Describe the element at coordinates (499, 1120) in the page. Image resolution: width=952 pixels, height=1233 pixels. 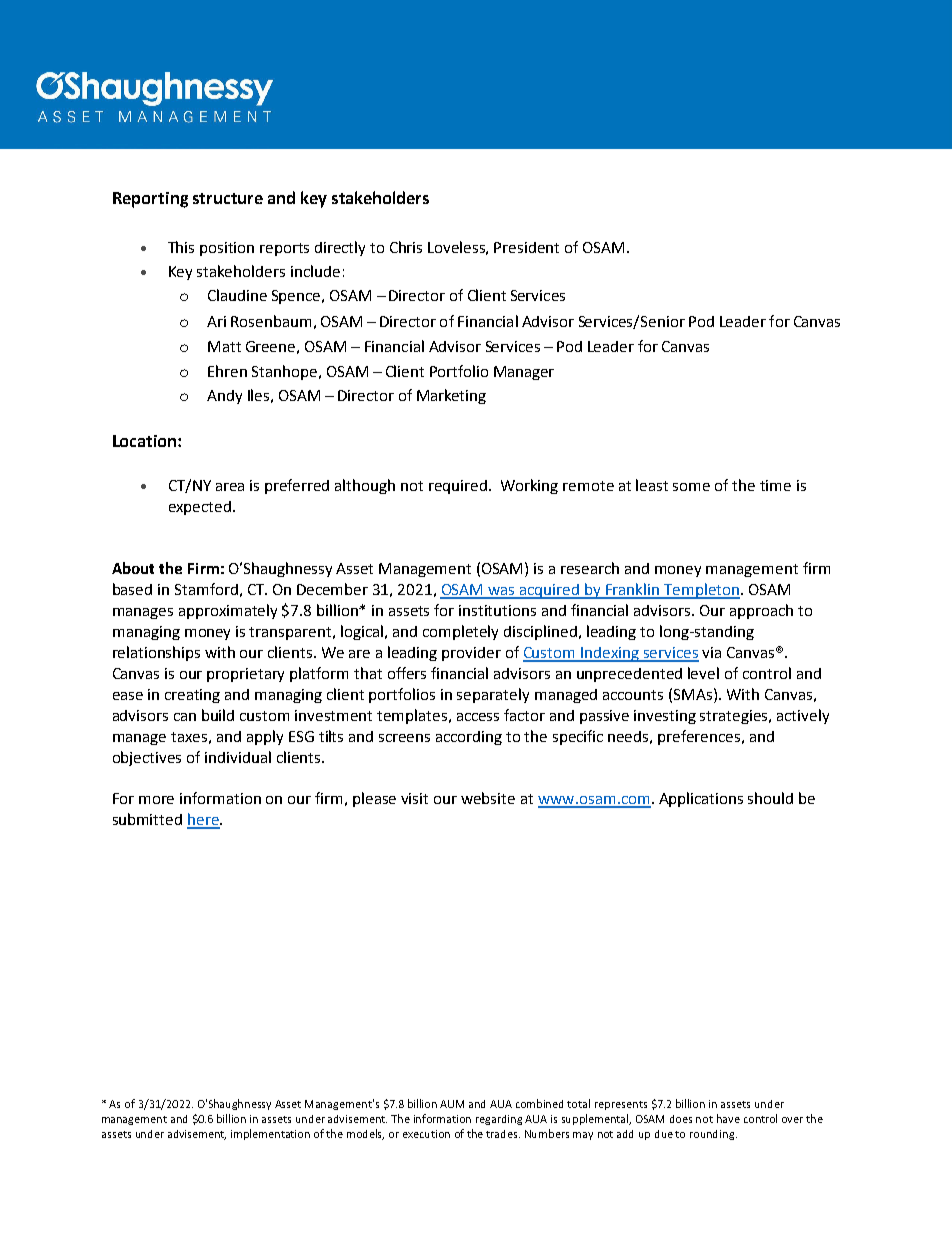
I see `regarding` at that location.
